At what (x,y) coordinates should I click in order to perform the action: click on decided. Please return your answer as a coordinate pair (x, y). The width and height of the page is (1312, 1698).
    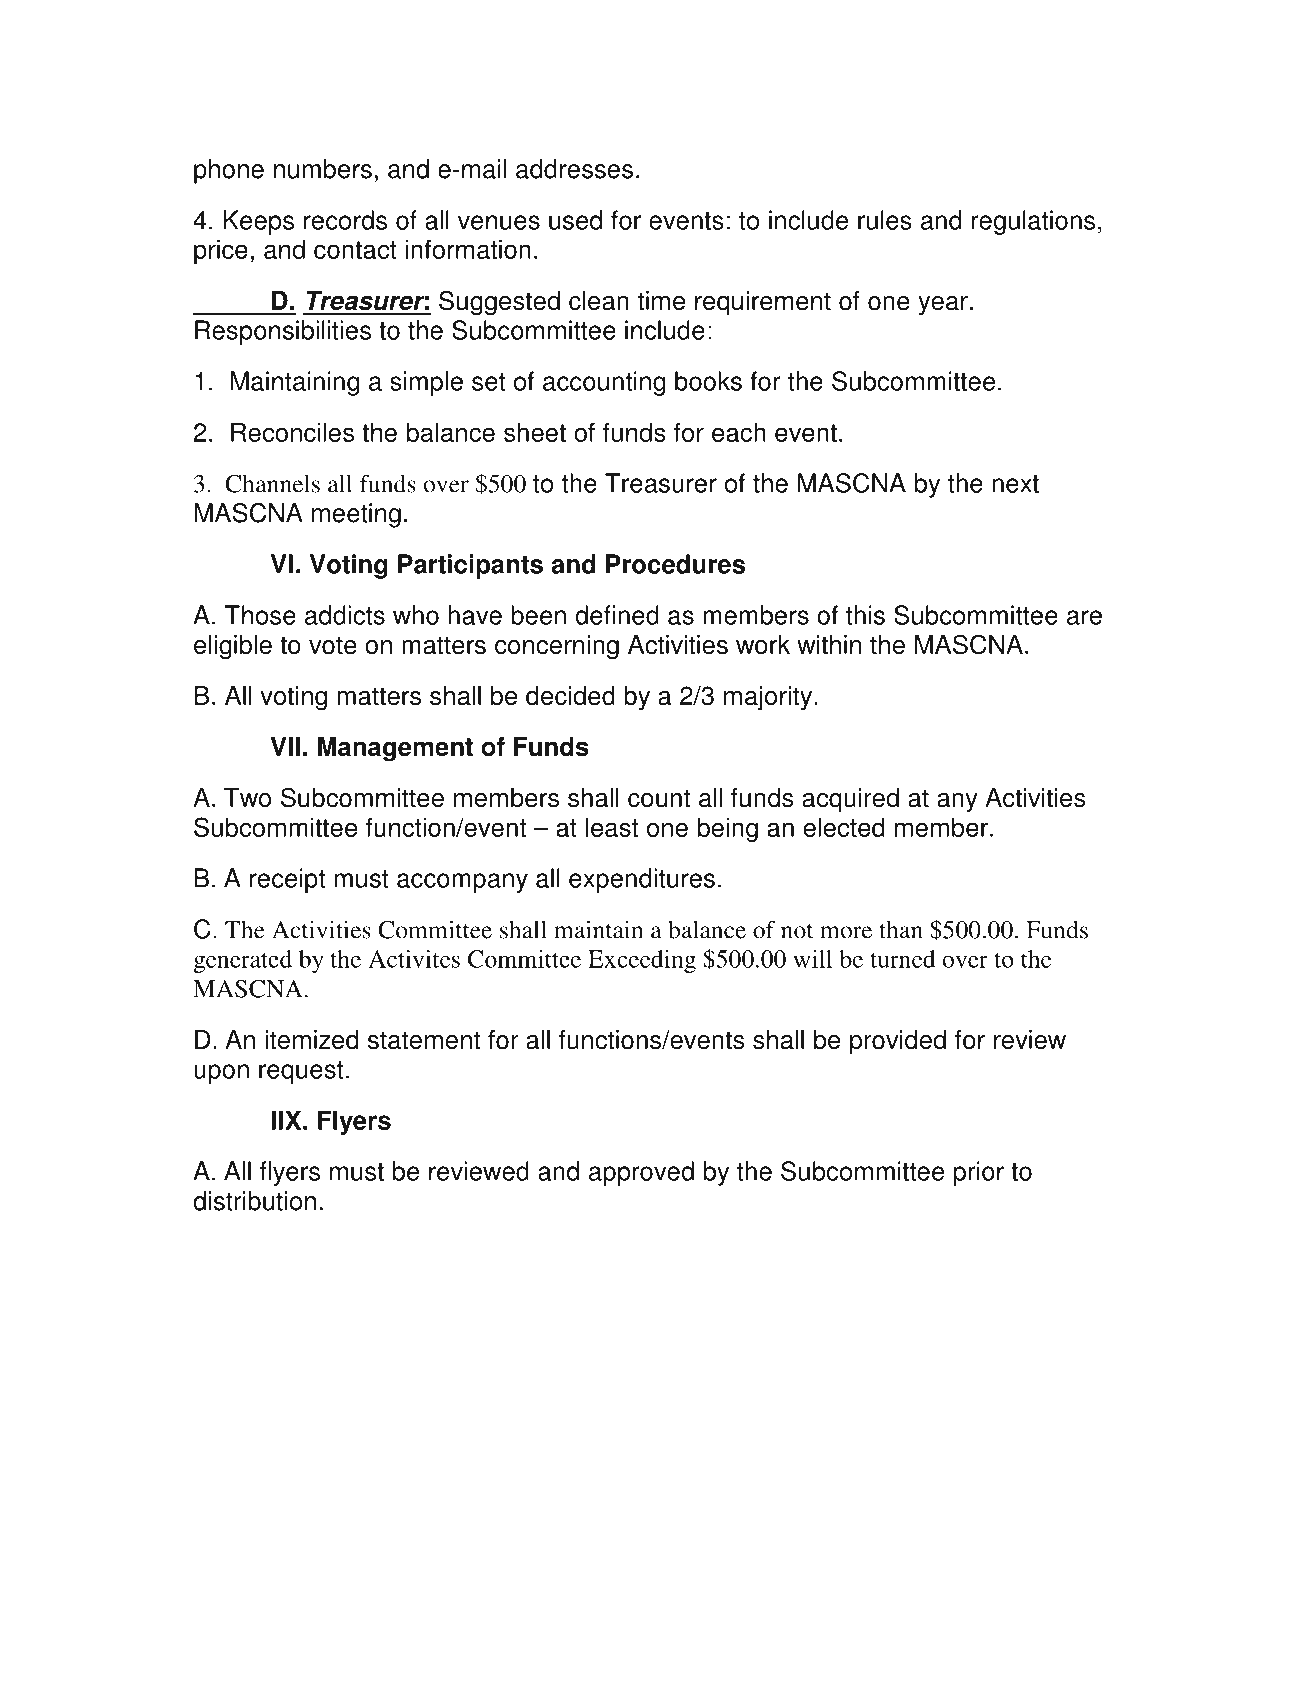
    Looking at the image, I should click on (570, 696).
